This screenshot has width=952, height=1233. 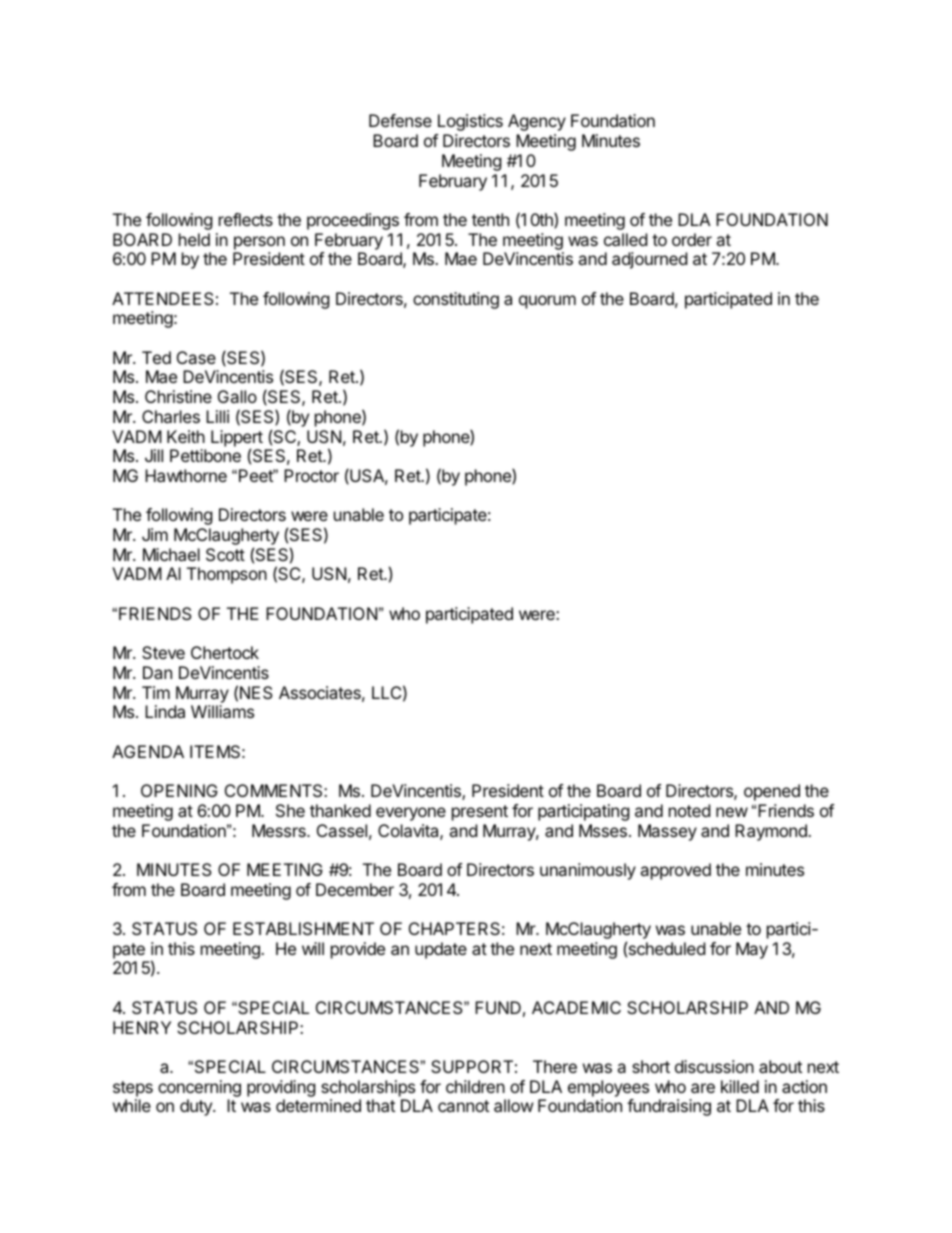 What do you see at coordinates (227, 575) in the screenshot?
I see `Thompson` at bounding box center [227, 575].
